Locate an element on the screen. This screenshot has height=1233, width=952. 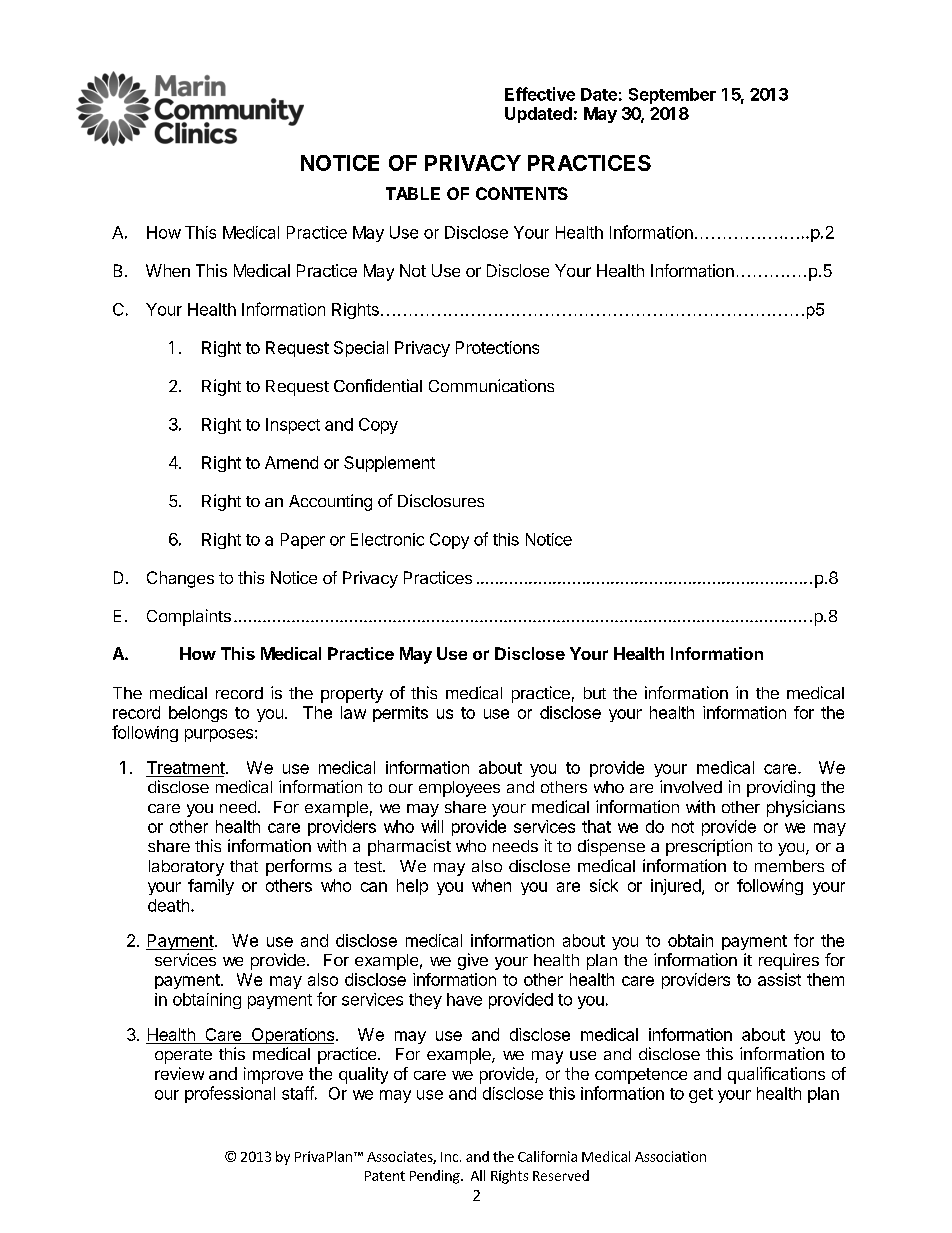
Effective is located at coordinates (540, 94).
